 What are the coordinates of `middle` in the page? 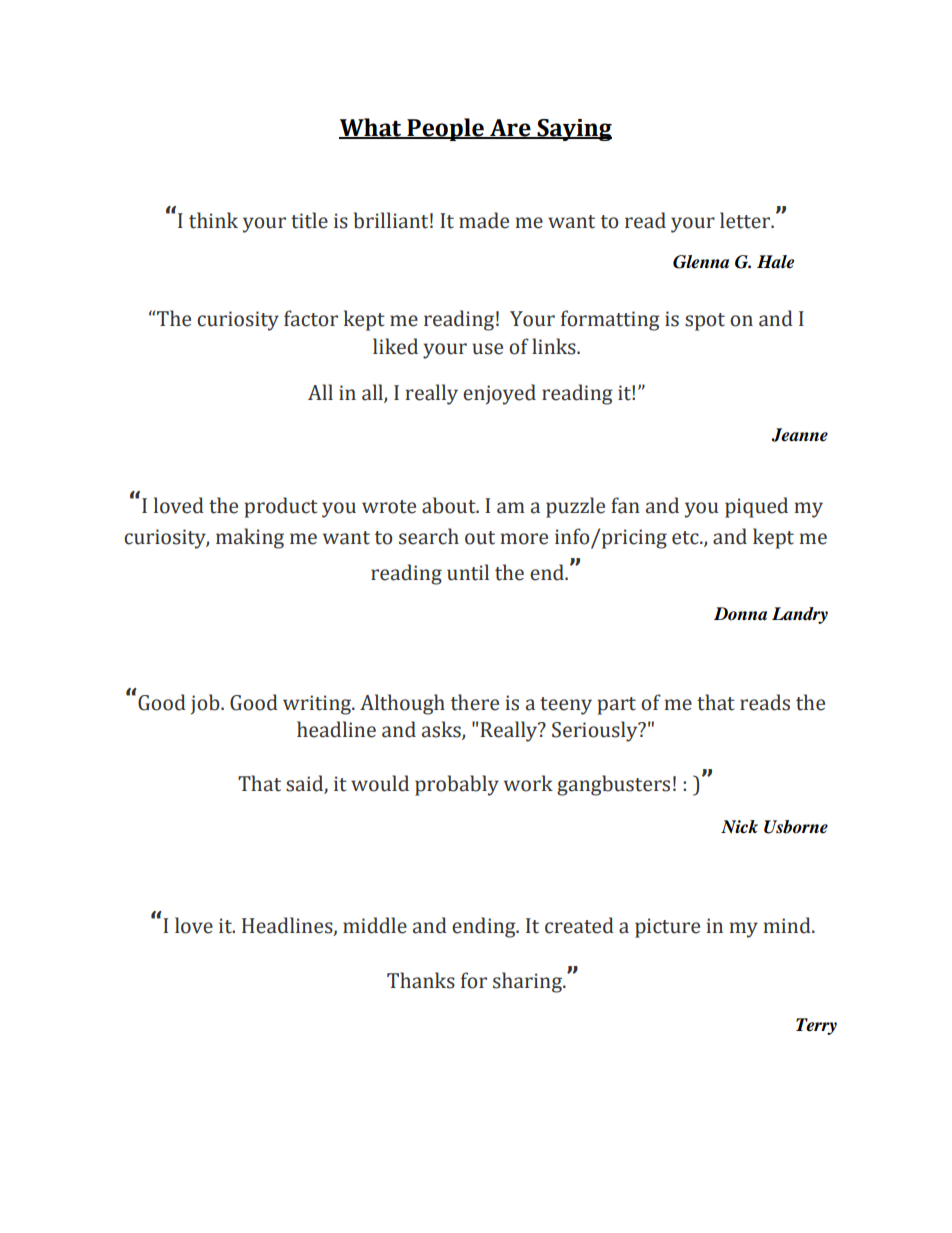 It's located at (375, 925).
